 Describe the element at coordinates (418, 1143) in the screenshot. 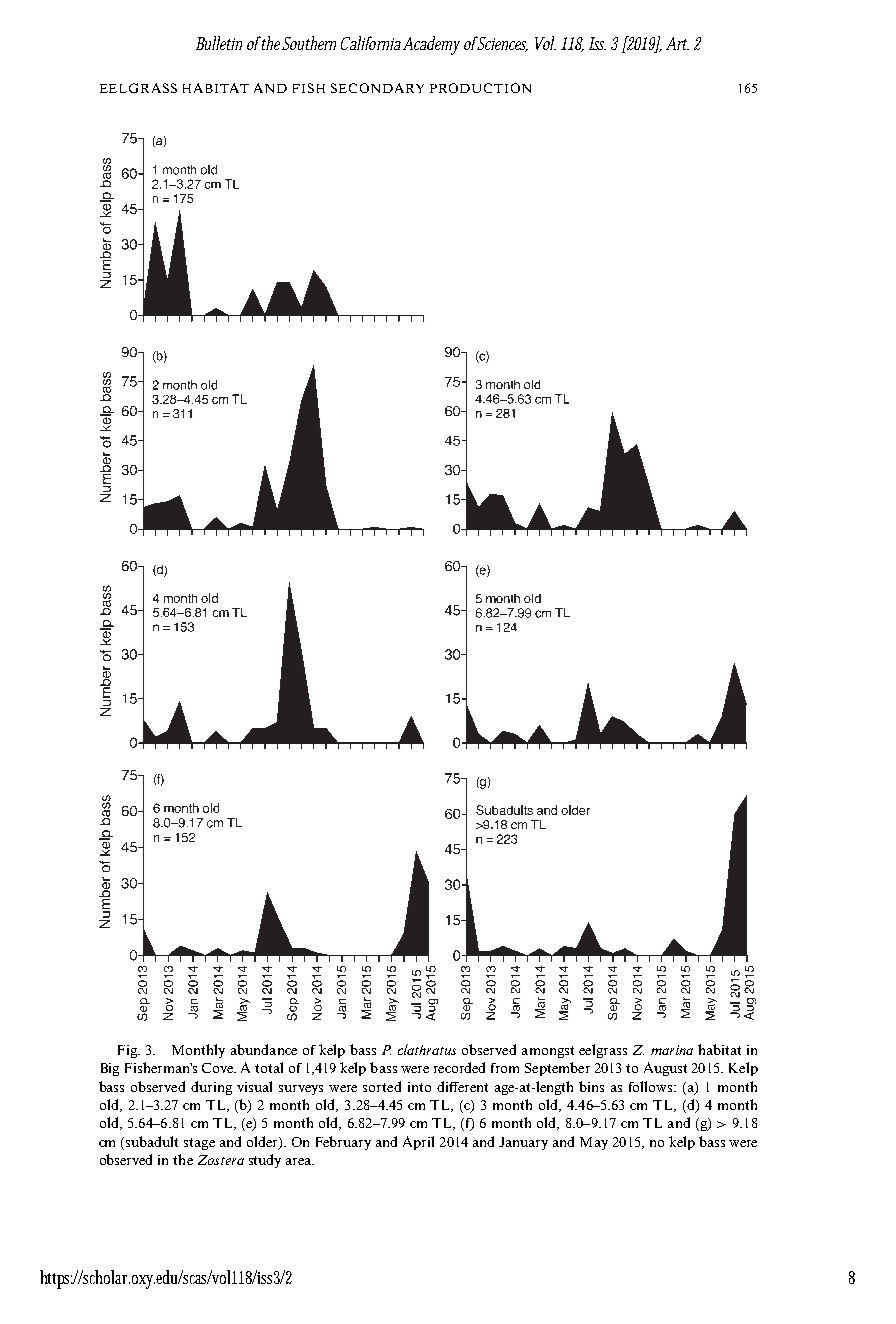

I see `April` at that location.
